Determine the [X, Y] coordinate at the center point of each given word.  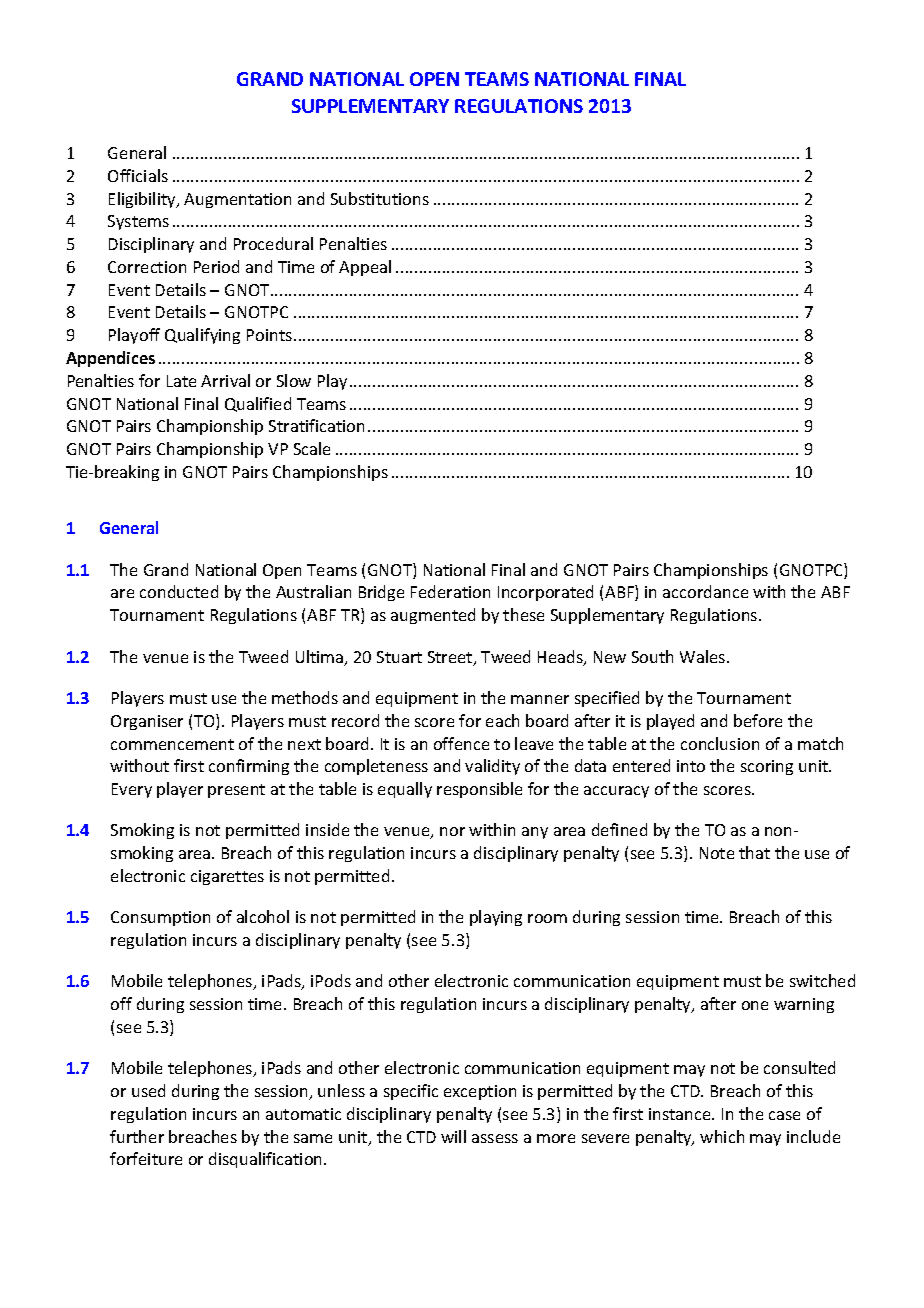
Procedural [273, 243]
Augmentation [237, 200]
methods [305, 697]
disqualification [267, 1160]
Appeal [365, 268]
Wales [704, 656]
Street [451, 658]
